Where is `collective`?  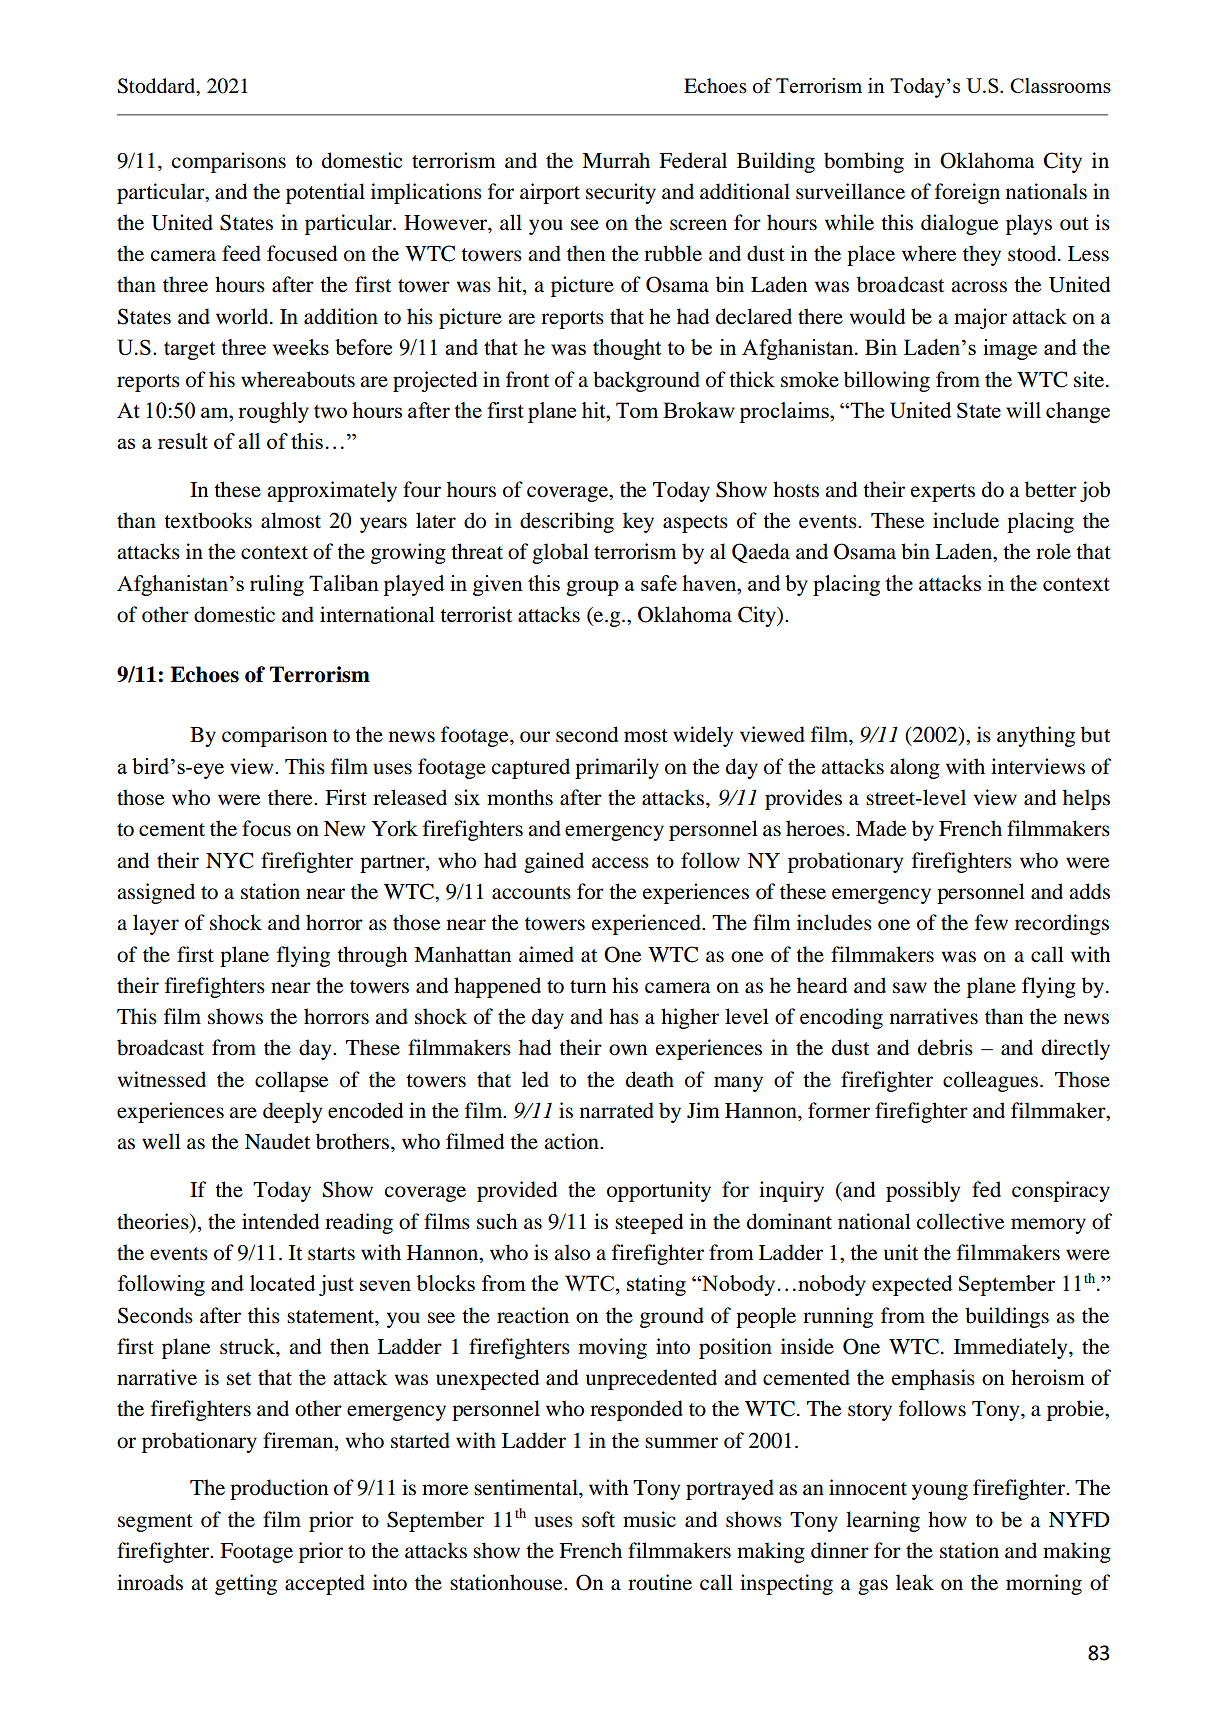 collective is located at coordinates (960, 1221).
